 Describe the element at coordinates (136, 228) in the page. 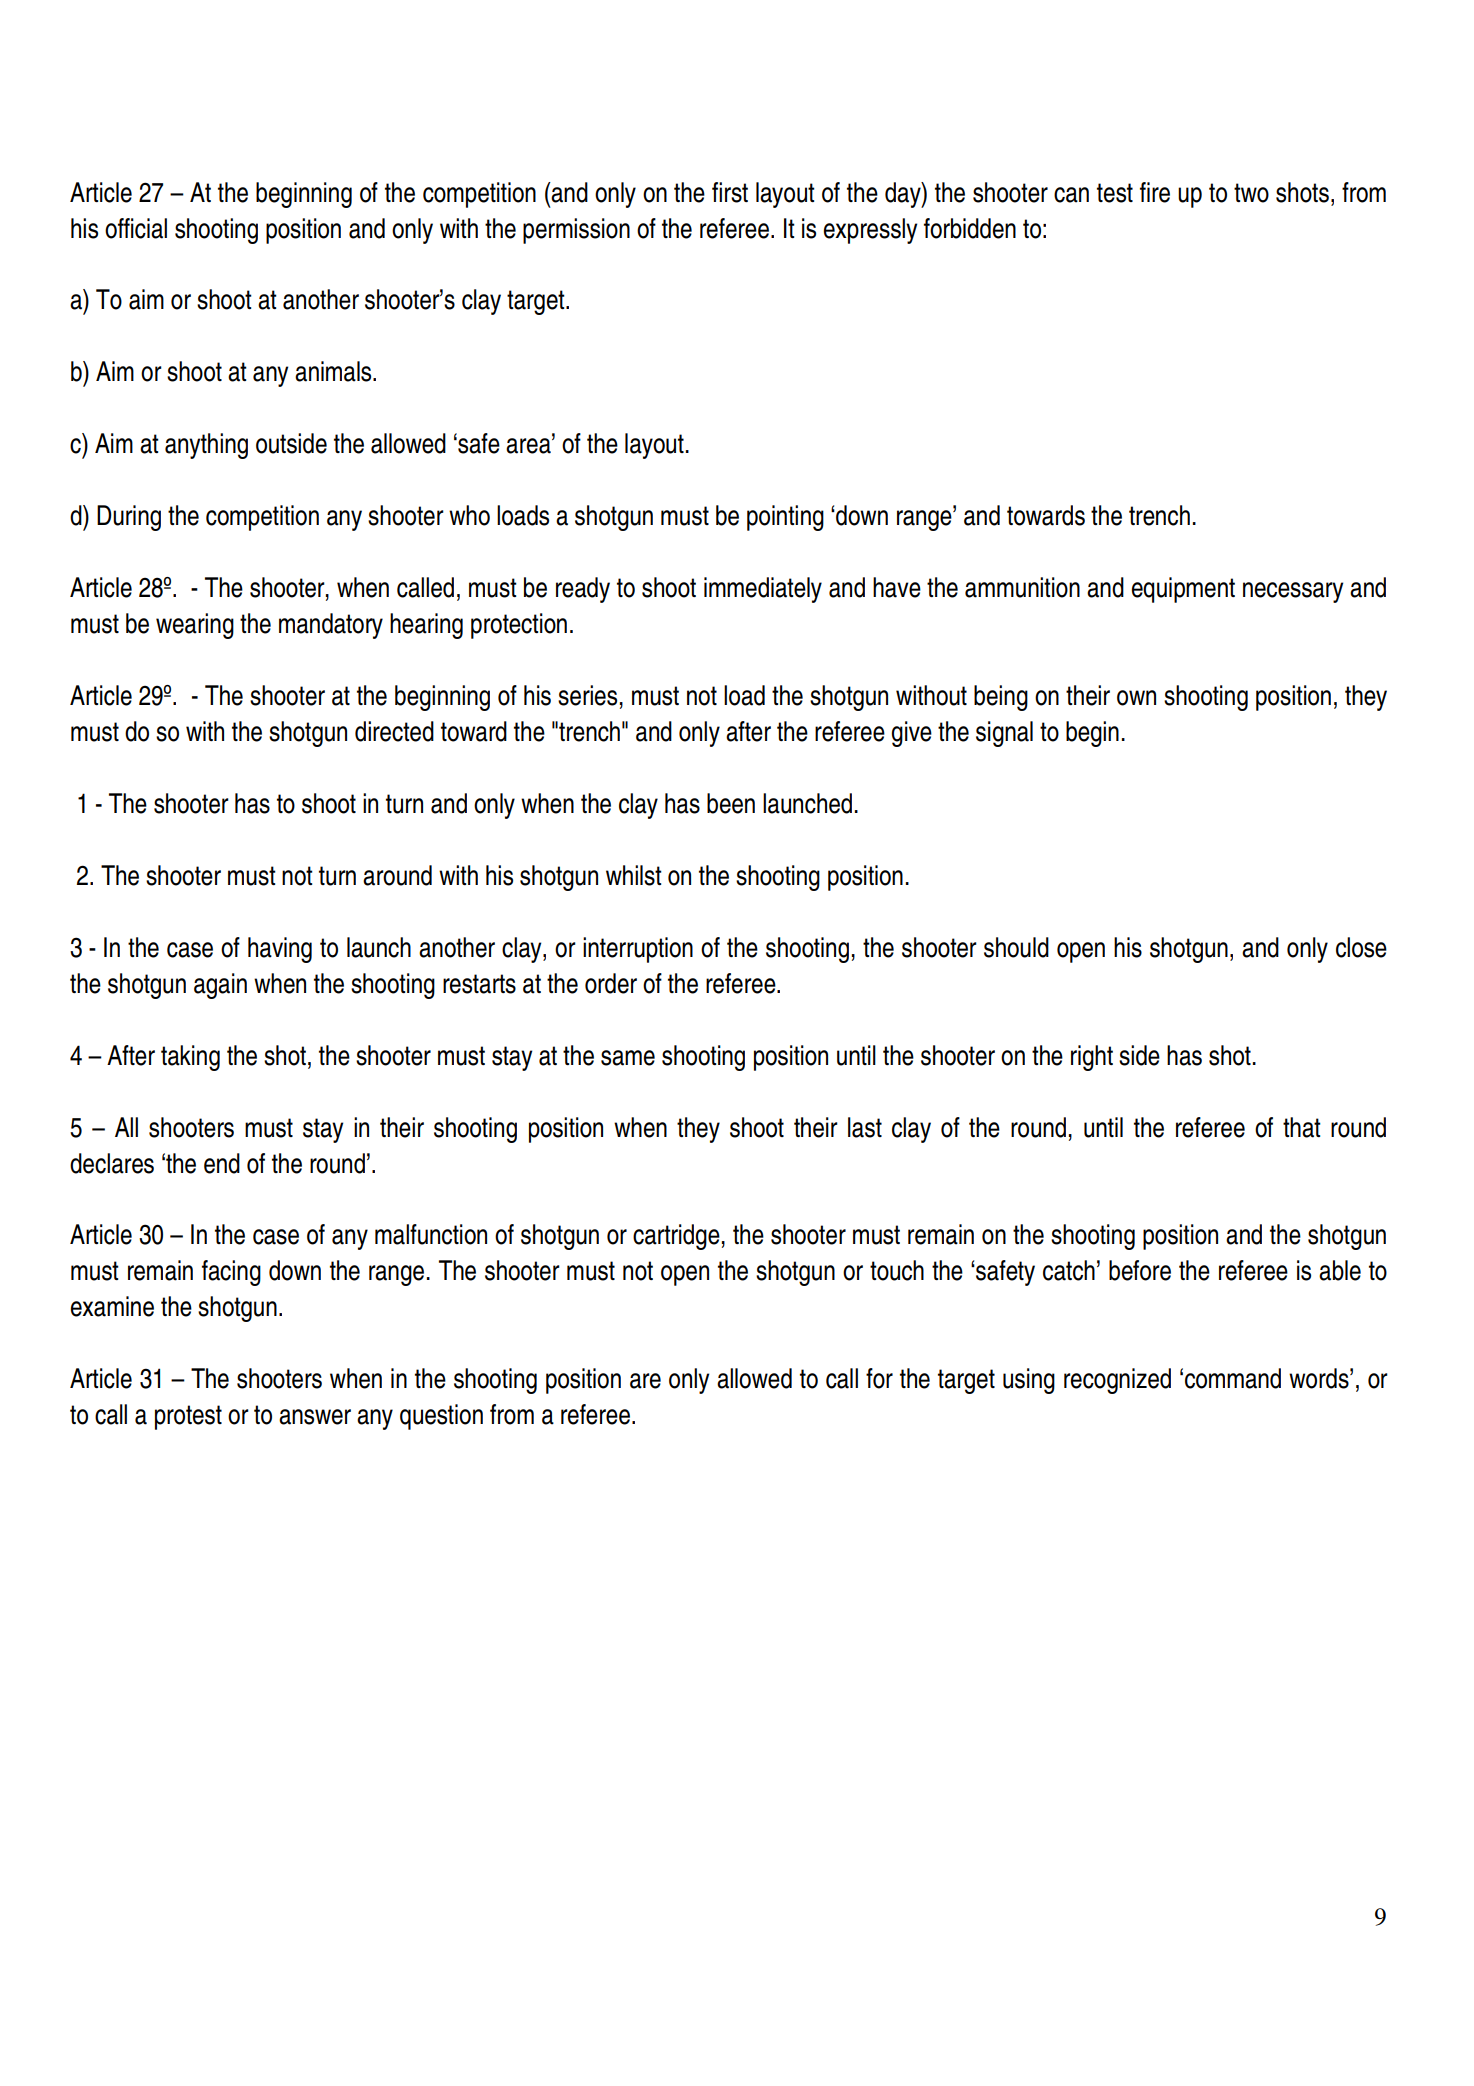

I see `official` at that location.
